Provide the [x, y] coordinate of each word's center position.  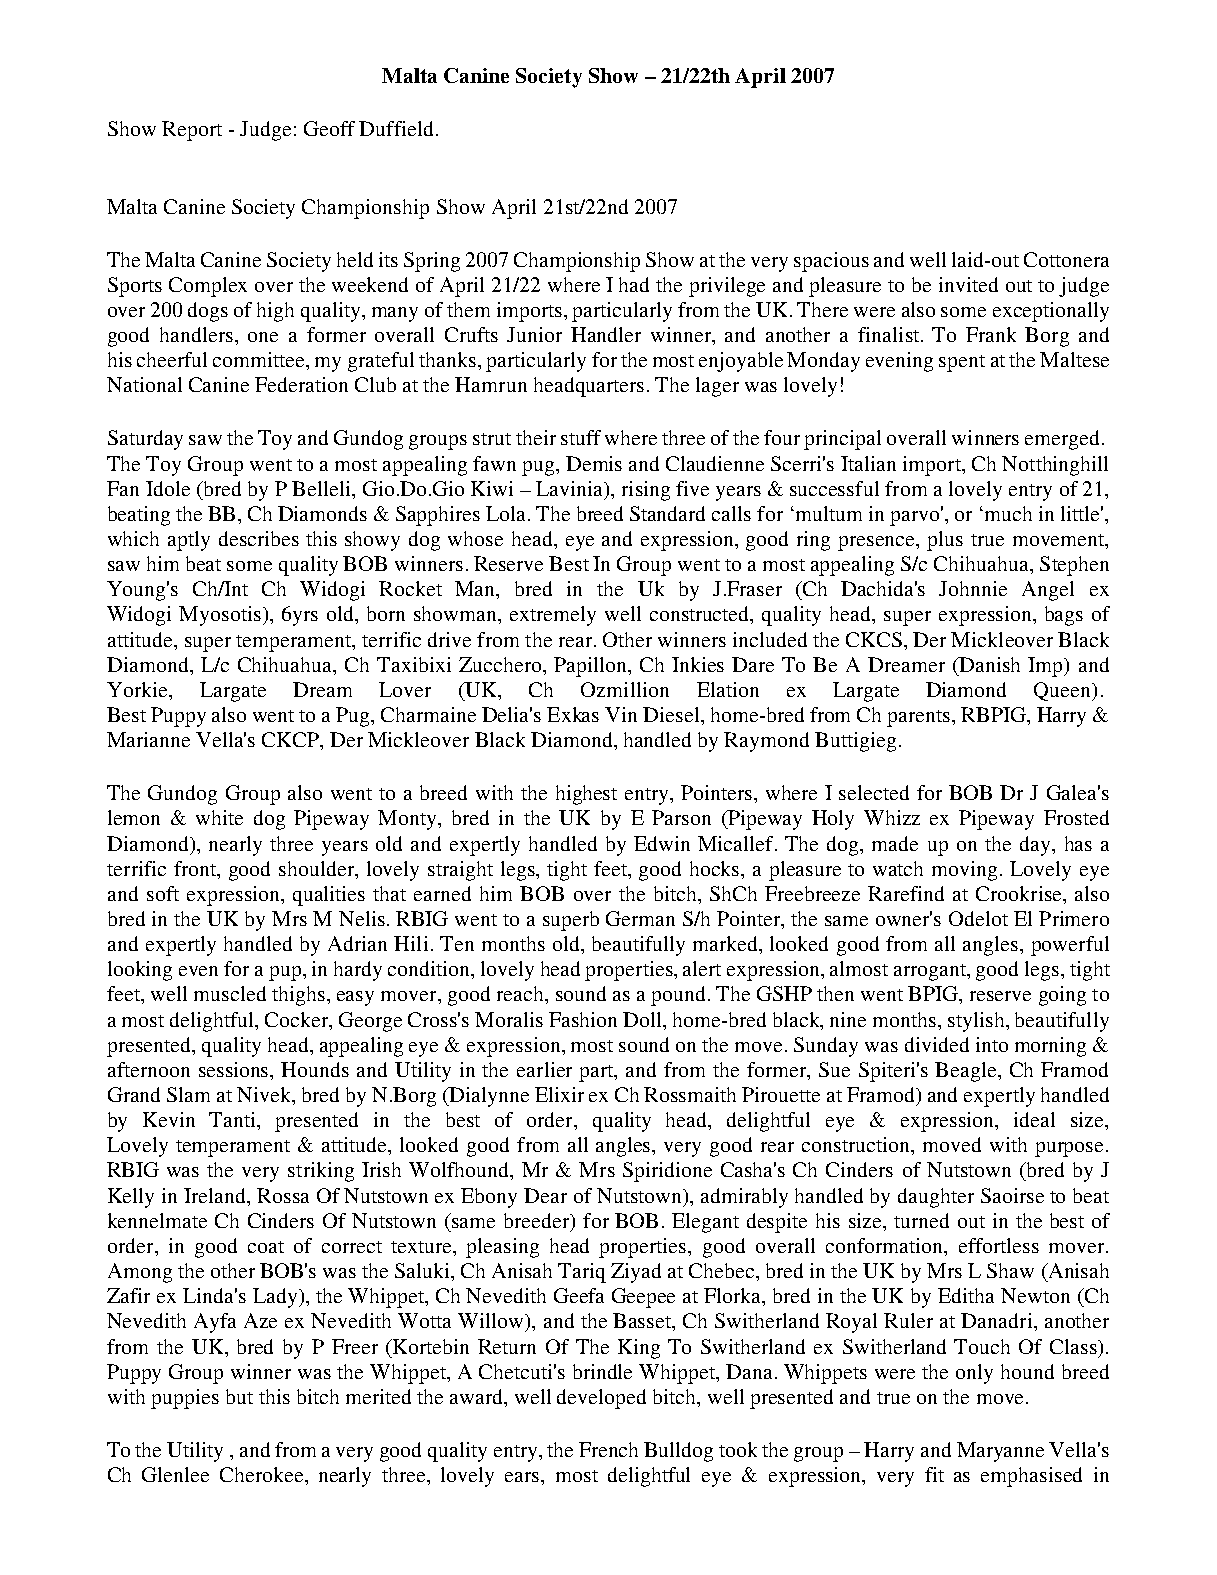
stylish [977, 1022]
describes [259, 538]
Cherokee [263, 1474]
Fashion [583, 1019]
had [634, 284]
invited [968, 284]
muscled [230, 993]
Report [192, 131]
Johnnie [973, 588]
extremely [553, 616]
